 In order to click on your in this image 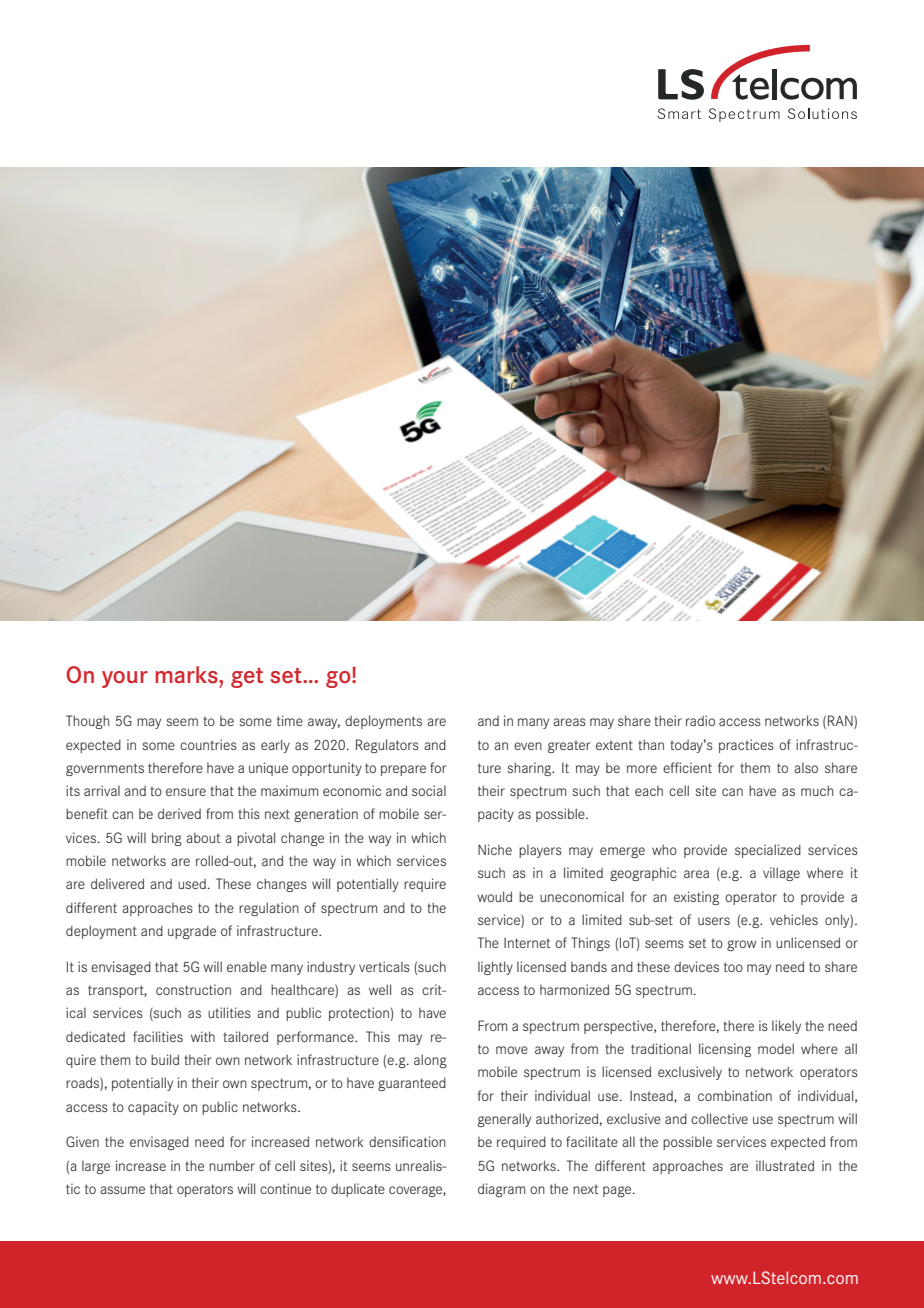, I will do `click(125, 679)`.
